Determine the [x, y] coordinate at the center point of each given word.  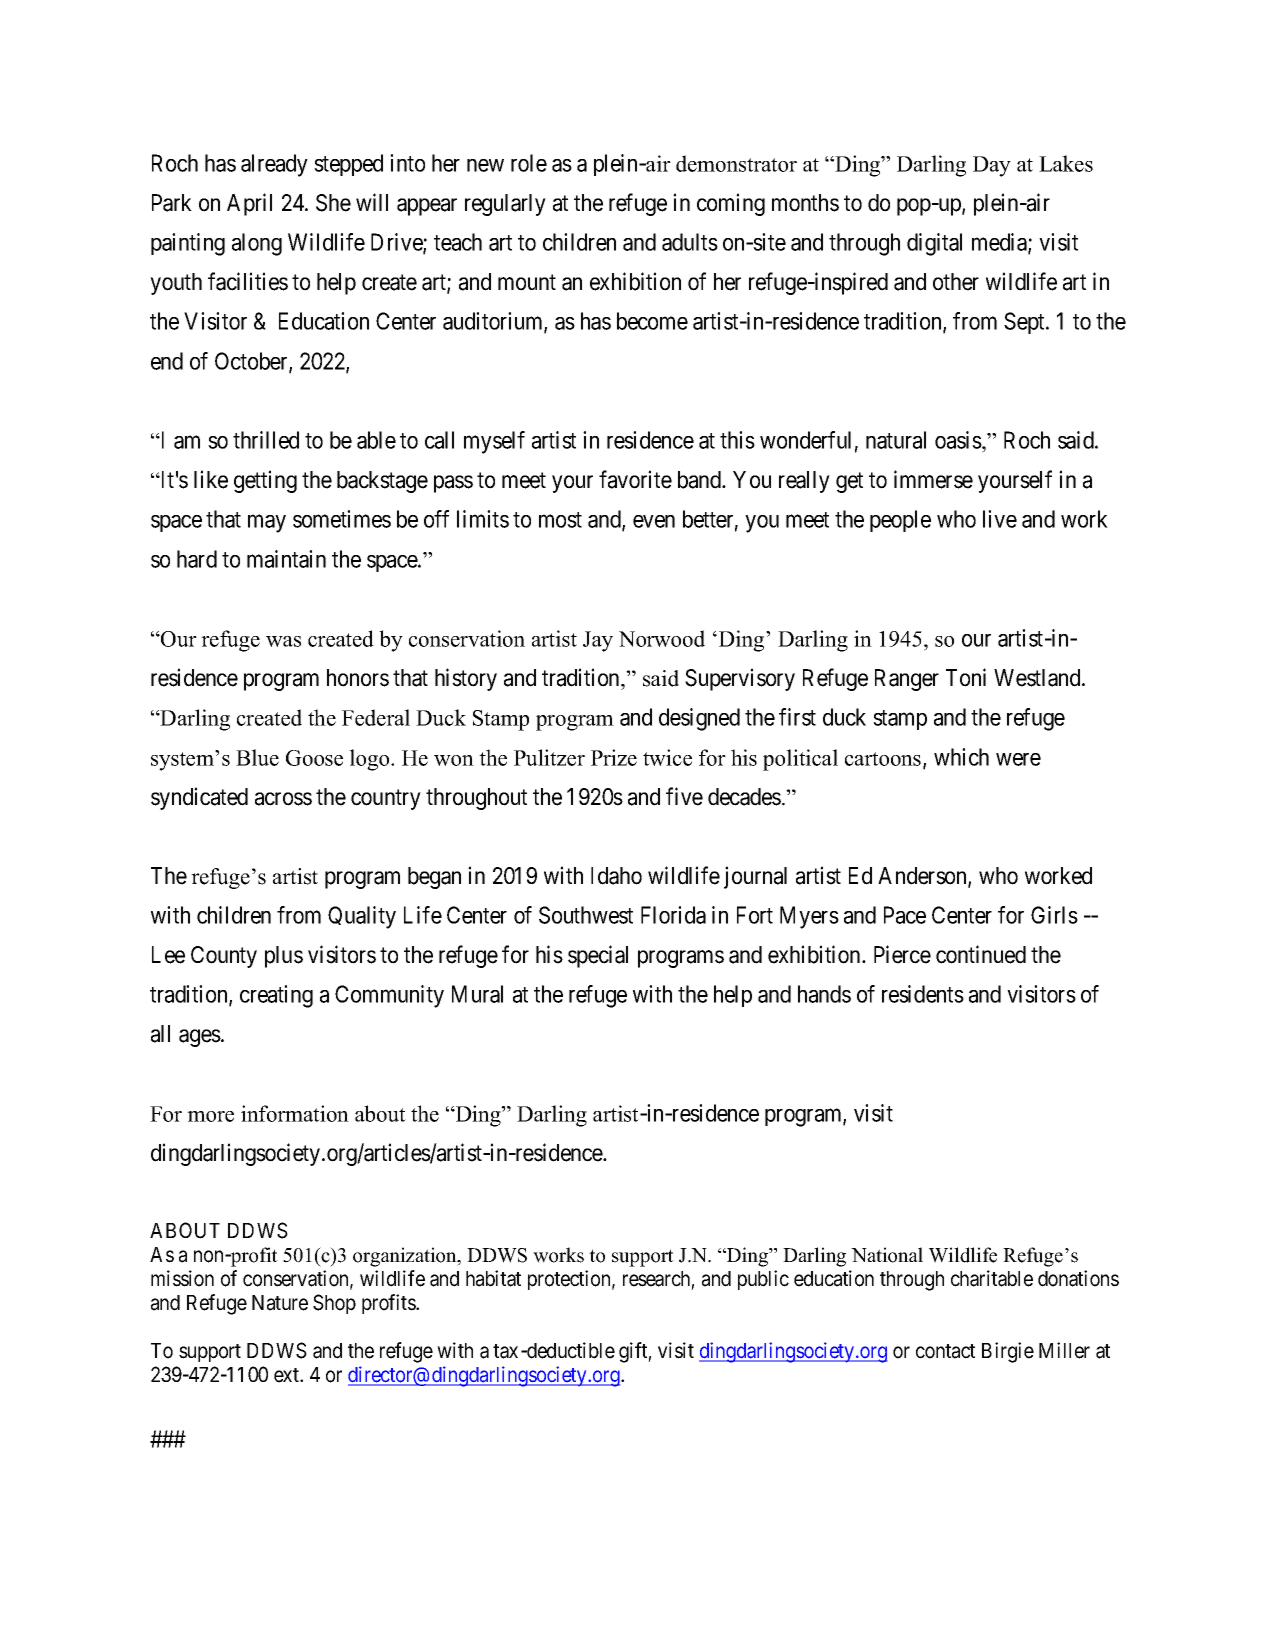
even [654, 521]
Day [992, 166]
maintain [286, 559]
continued [981, 954]
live [1000, 519]
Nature [280, 1303]
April [249, 204]
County [224, 957]
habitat [493, 1278]
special [598, 956]
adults [690, 242]
